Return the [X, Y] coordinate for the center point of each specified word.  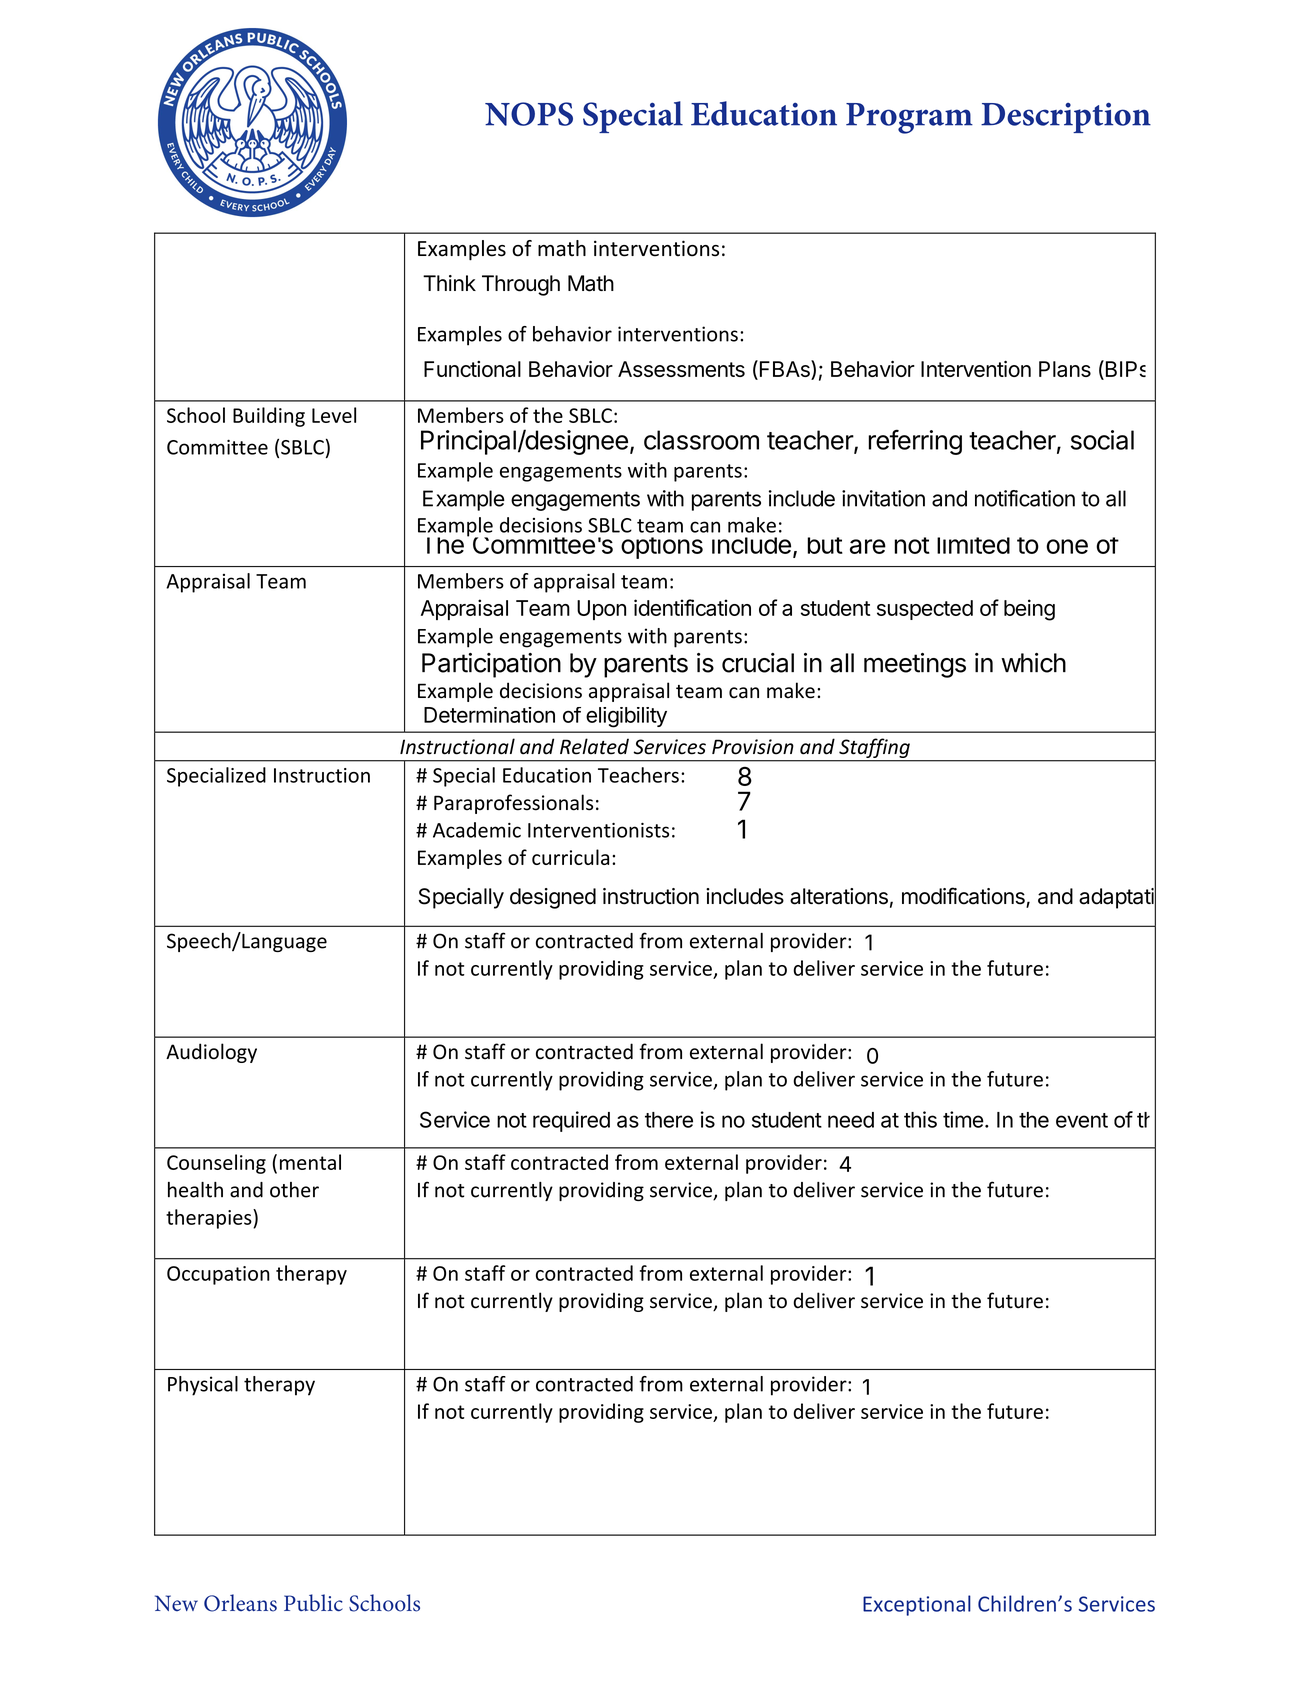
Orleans [240, 1603]
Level [334, 415]
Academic [477, 830]
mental [310, 1162]
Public [313, 1603]
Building [269, 417]
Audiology [211, 1053]
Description [1066, 117]
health [195, 1190]
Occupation [218, 1275]
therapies [210, 1219]
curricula [570, 857]
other [294, 1190]
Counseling [216, 1164]
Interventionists [598, 830]
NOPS [529, 114]
